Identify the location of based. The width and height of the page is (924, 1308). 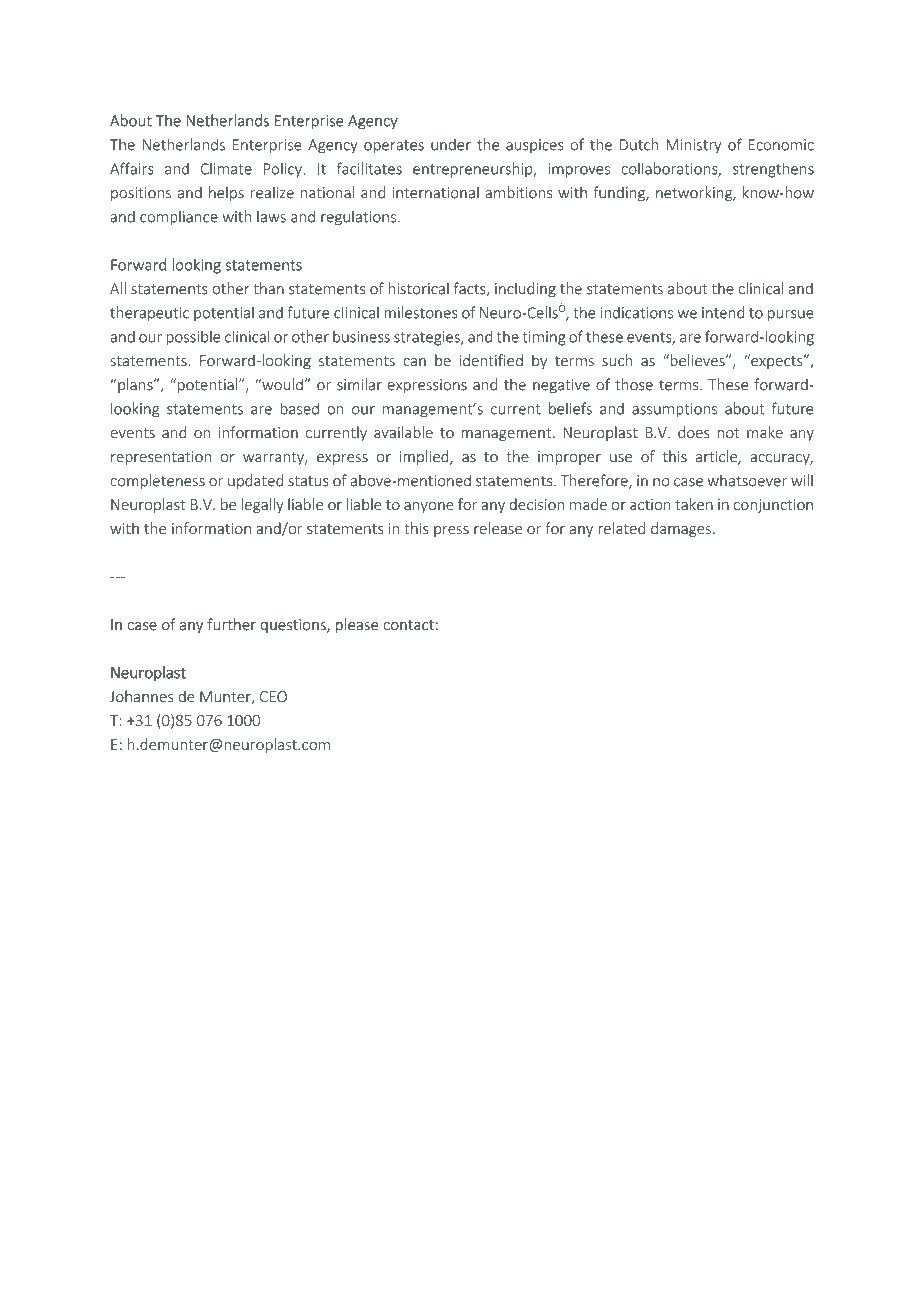
(299, 408).
